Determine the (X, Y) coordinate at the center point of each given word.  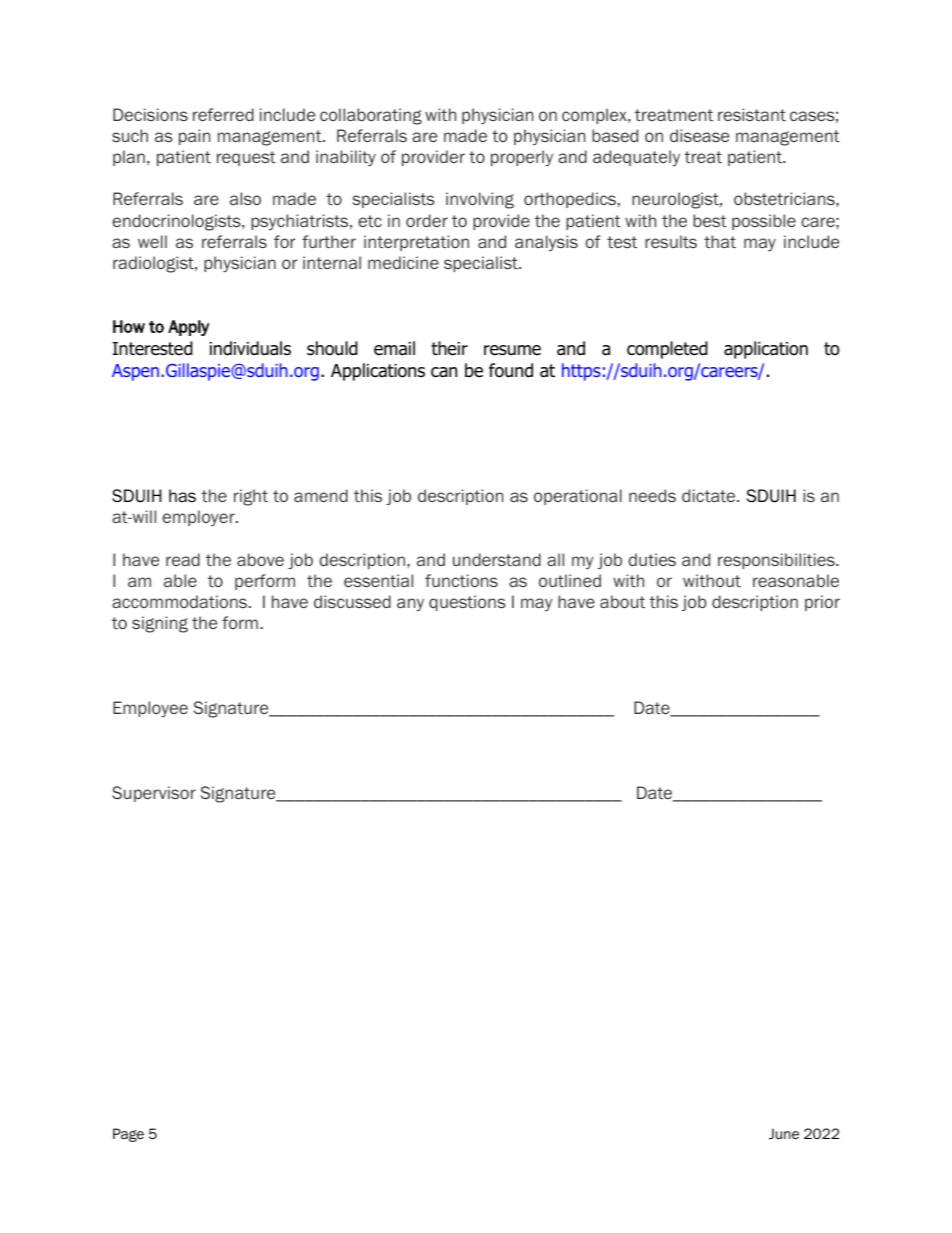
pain (194, 137)
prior (822, 603)
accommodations (179, 601)
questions (467, 603)
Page (128, 1135)
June (784, 1134)
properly (522, 158)
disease (699, 135)
